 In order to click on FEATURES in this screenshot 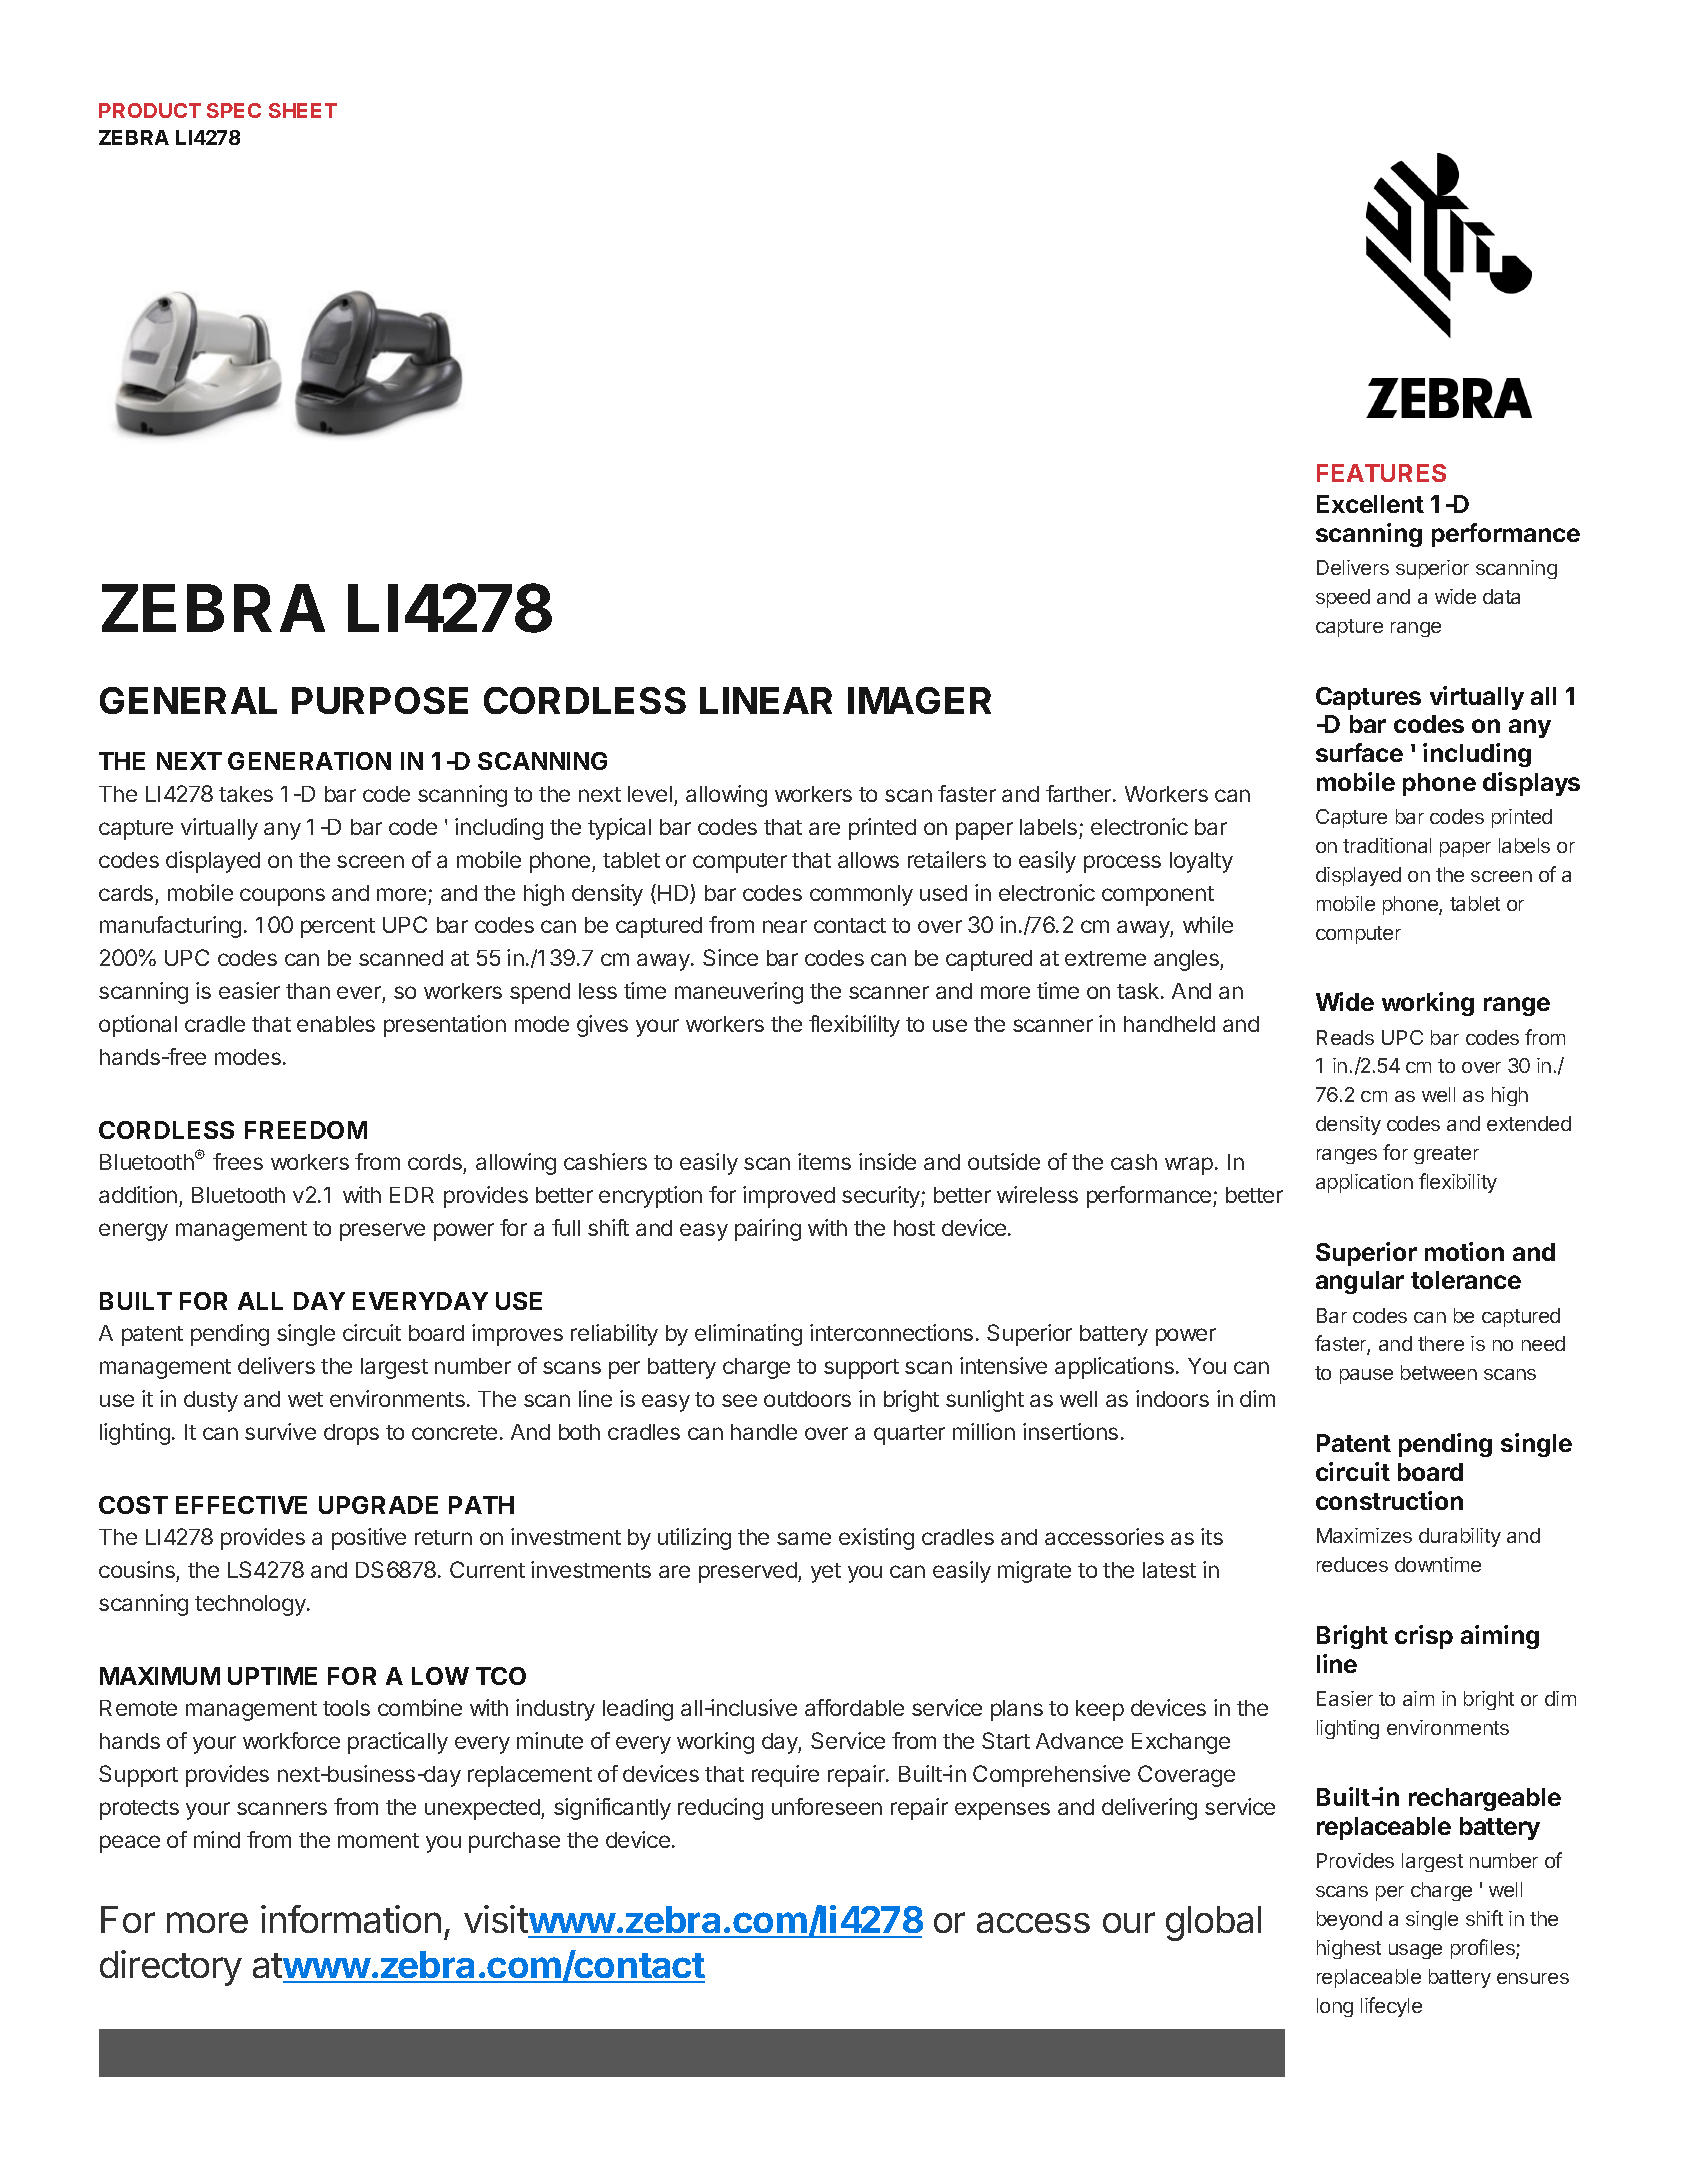, I will do `click(1381, 473)`.
